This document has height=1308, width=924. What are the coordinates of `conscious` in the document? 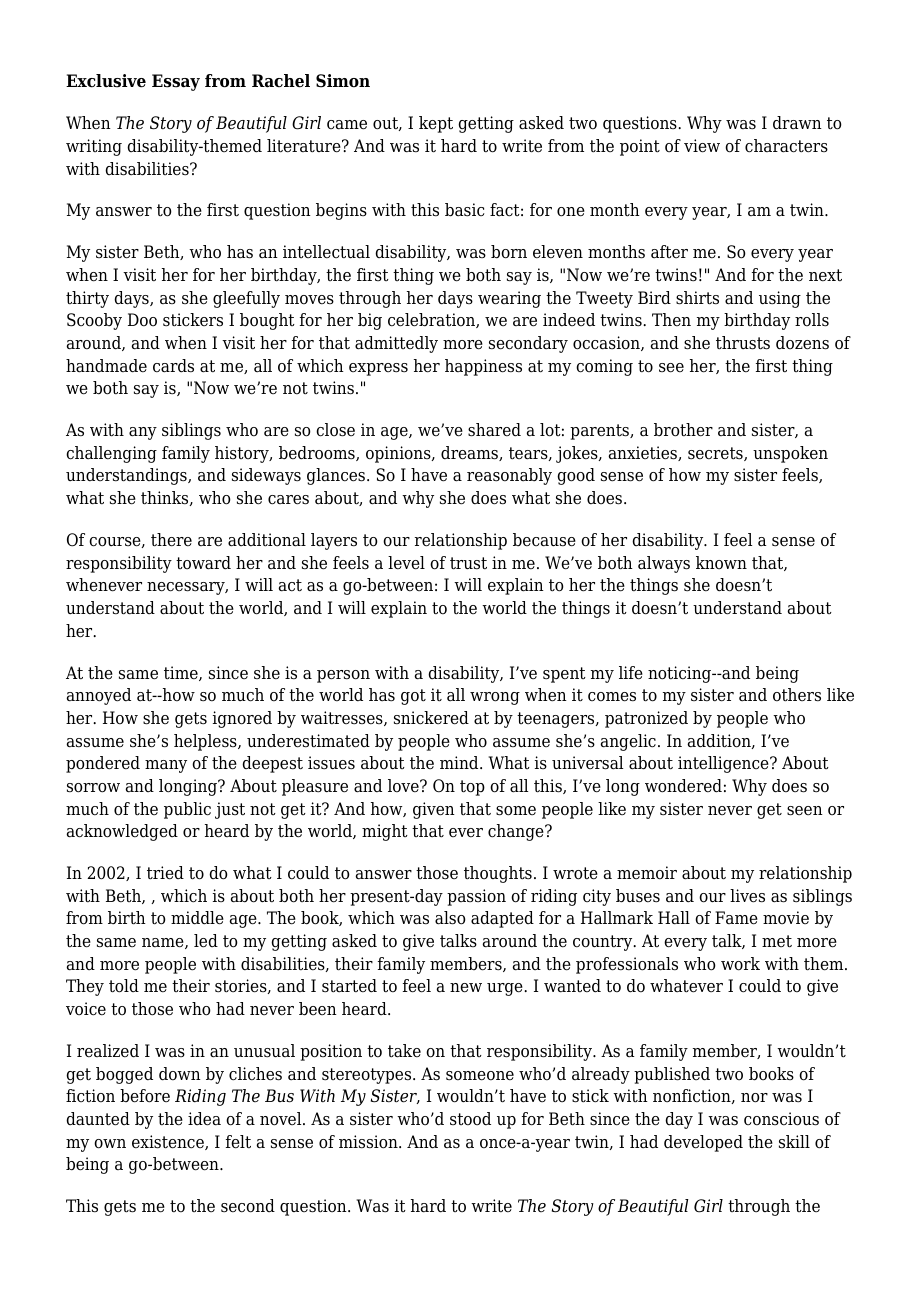 It's located at (781, 1119).
